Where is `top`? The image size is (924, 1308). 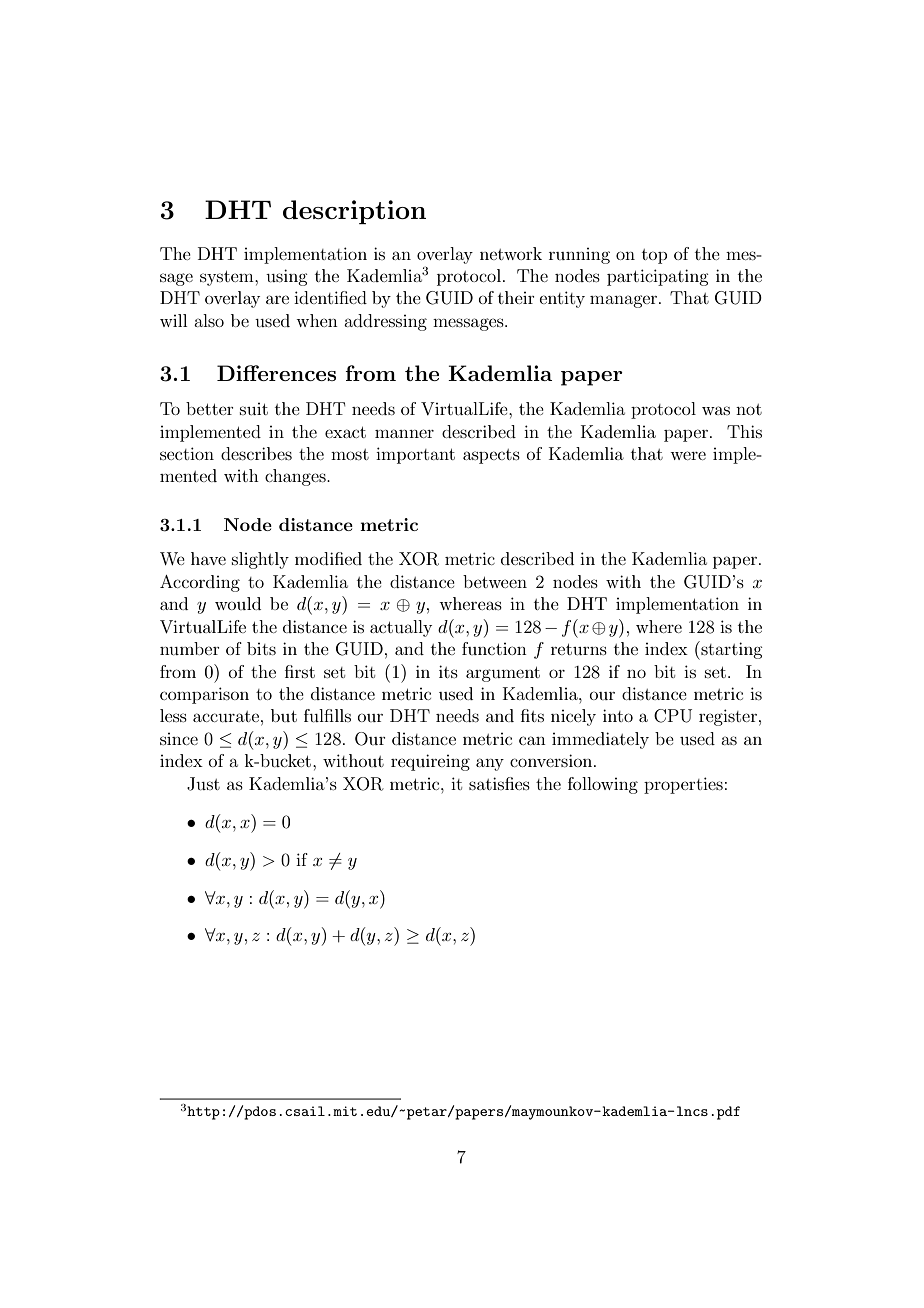 top is located at coordinates (654, 256).
